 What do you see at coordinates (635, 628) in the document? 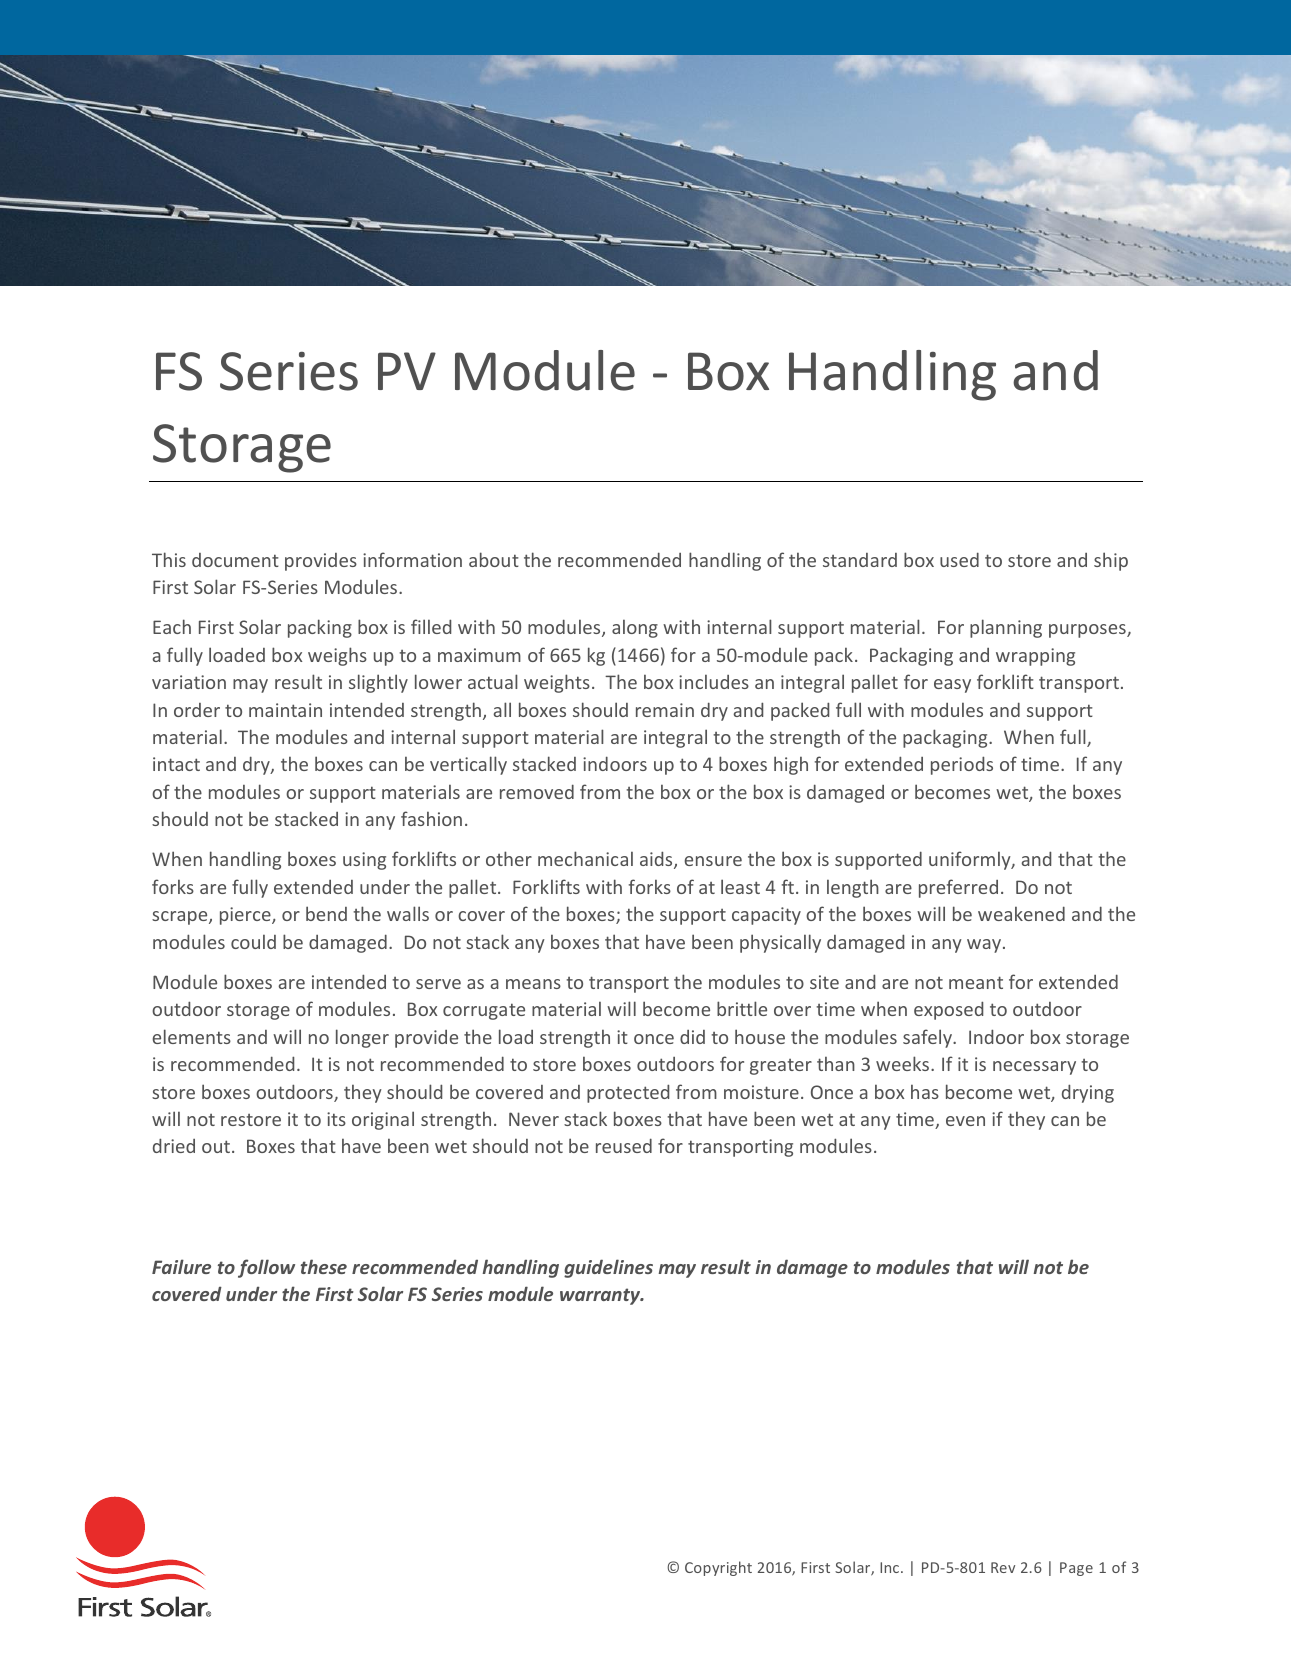
I see `along` at bounding box center [635, 628].
